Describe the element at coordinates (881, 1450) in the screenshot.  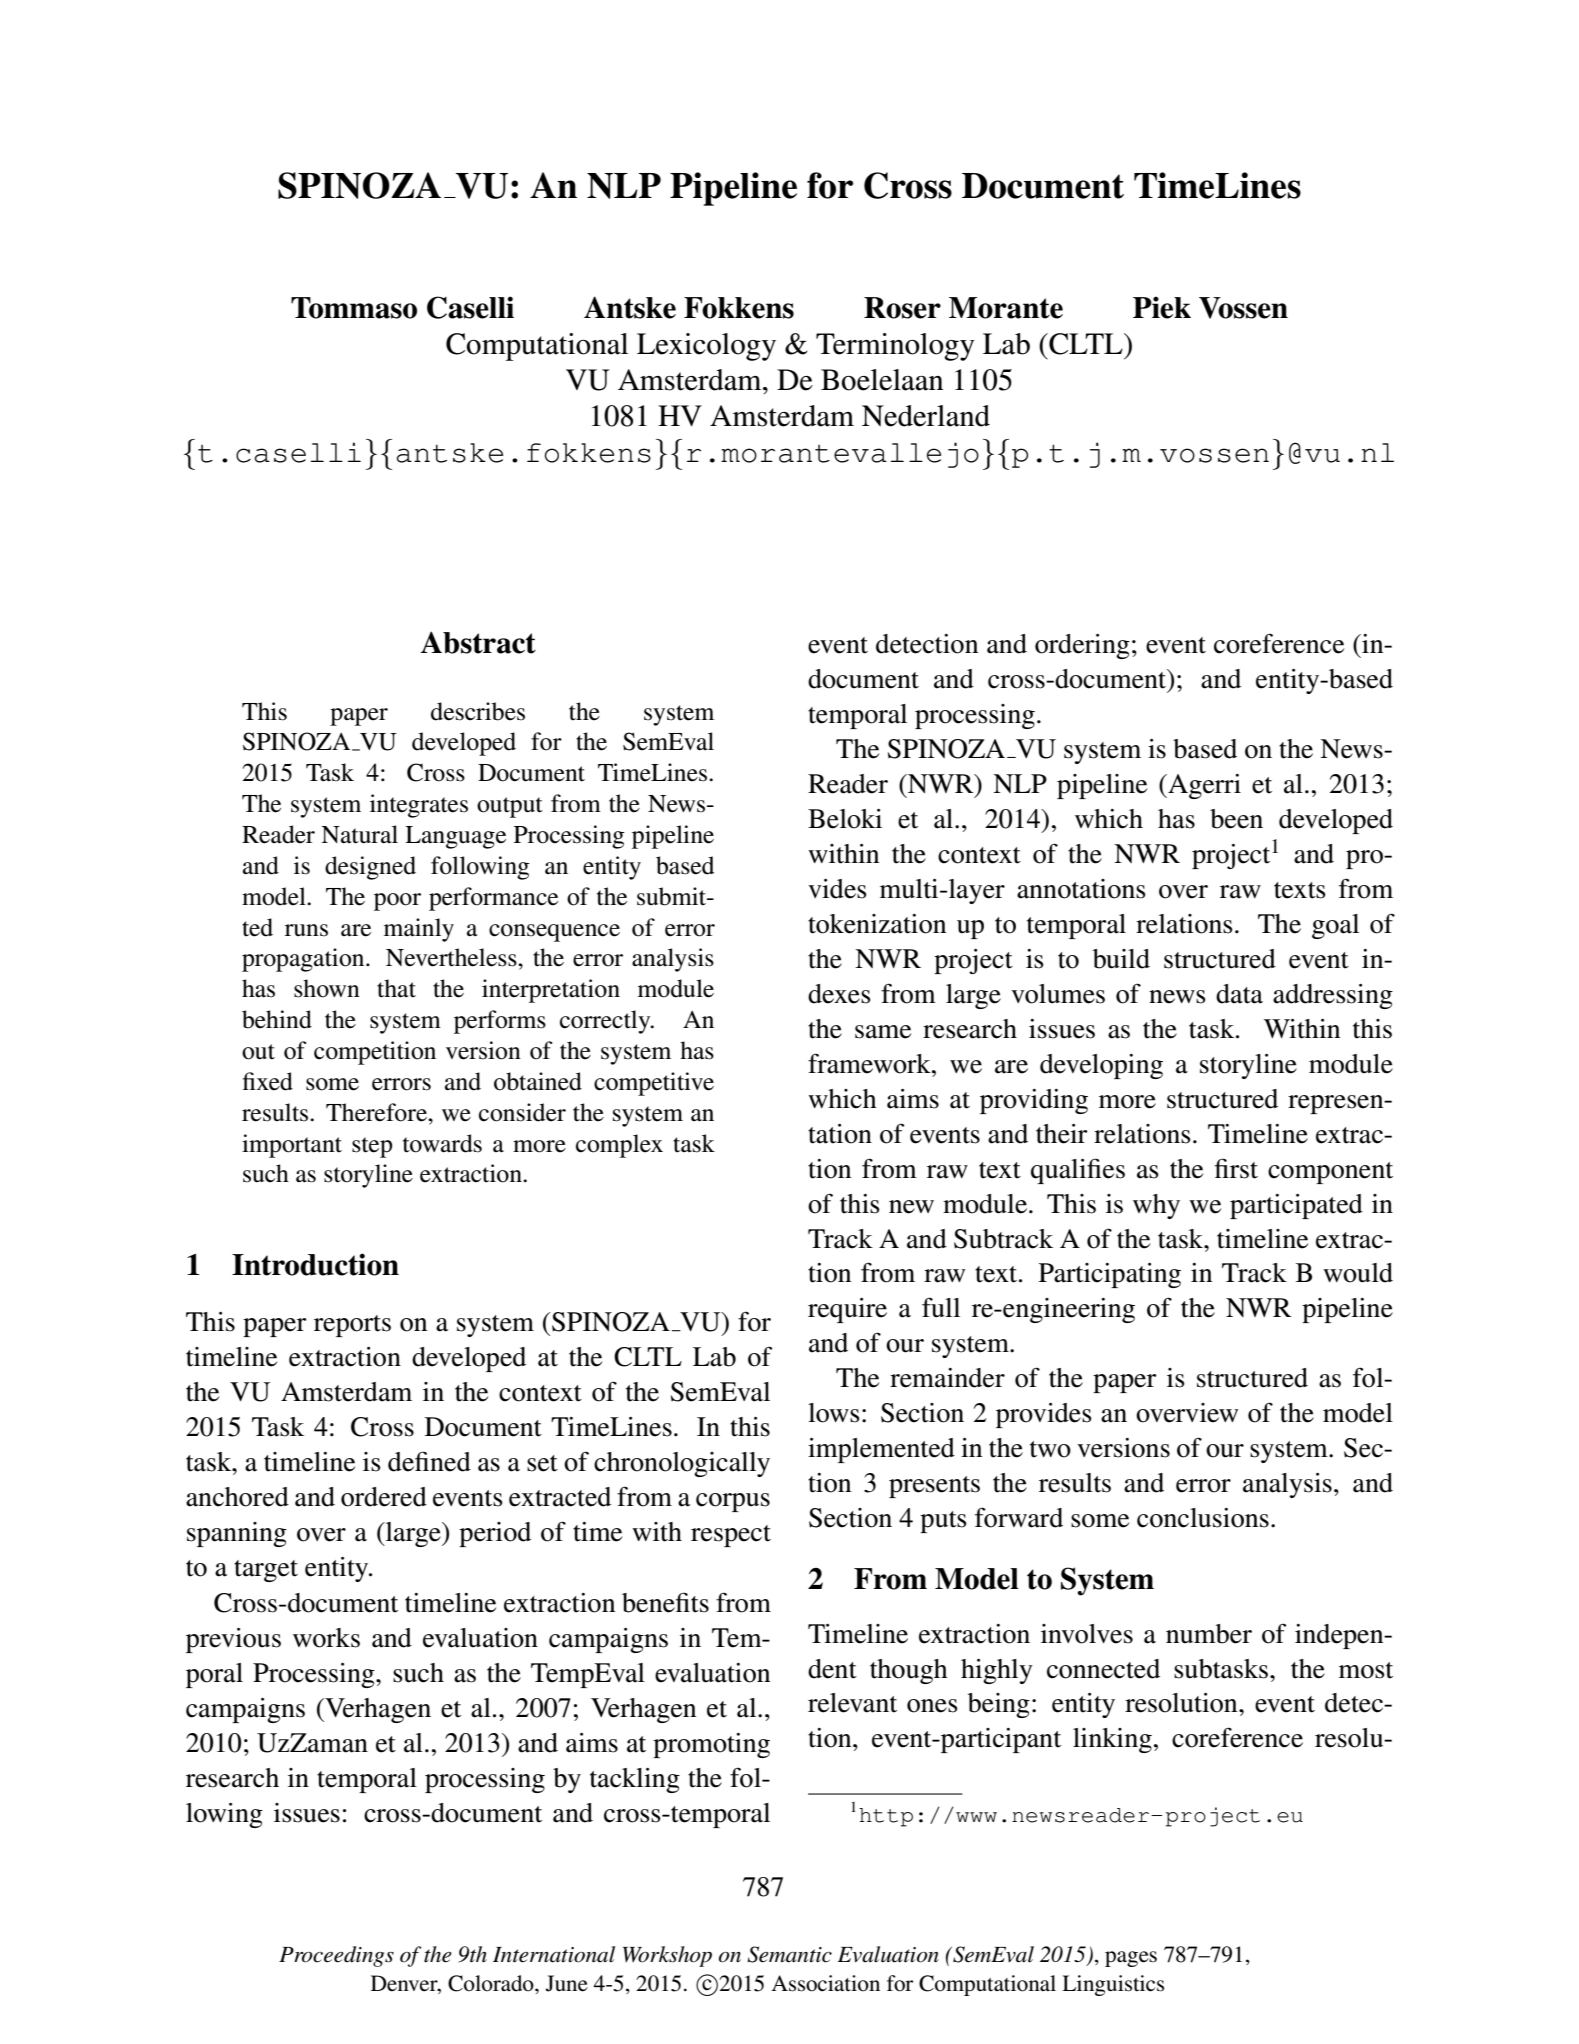
I see `implemented` at that location.
